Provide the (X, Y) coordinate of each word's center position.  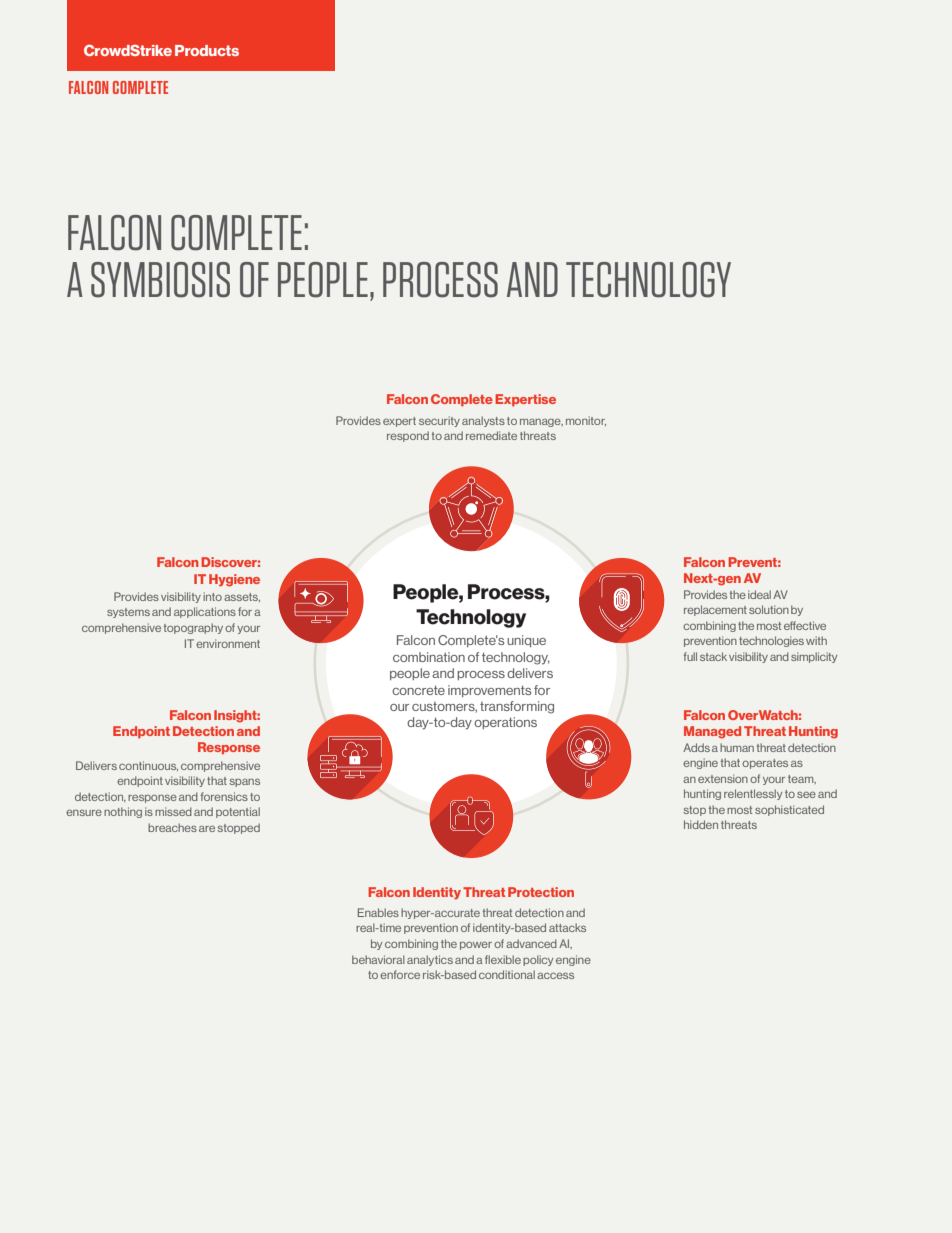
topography (193, 628)
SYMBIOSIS (160, 280)
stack (713, 656)
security (439, 421)
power (476, 945)
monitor (586, 421)
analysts (483, 421)
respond (408, 436)
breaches (172, 827)
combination (429, 657)
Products (207, 50)
